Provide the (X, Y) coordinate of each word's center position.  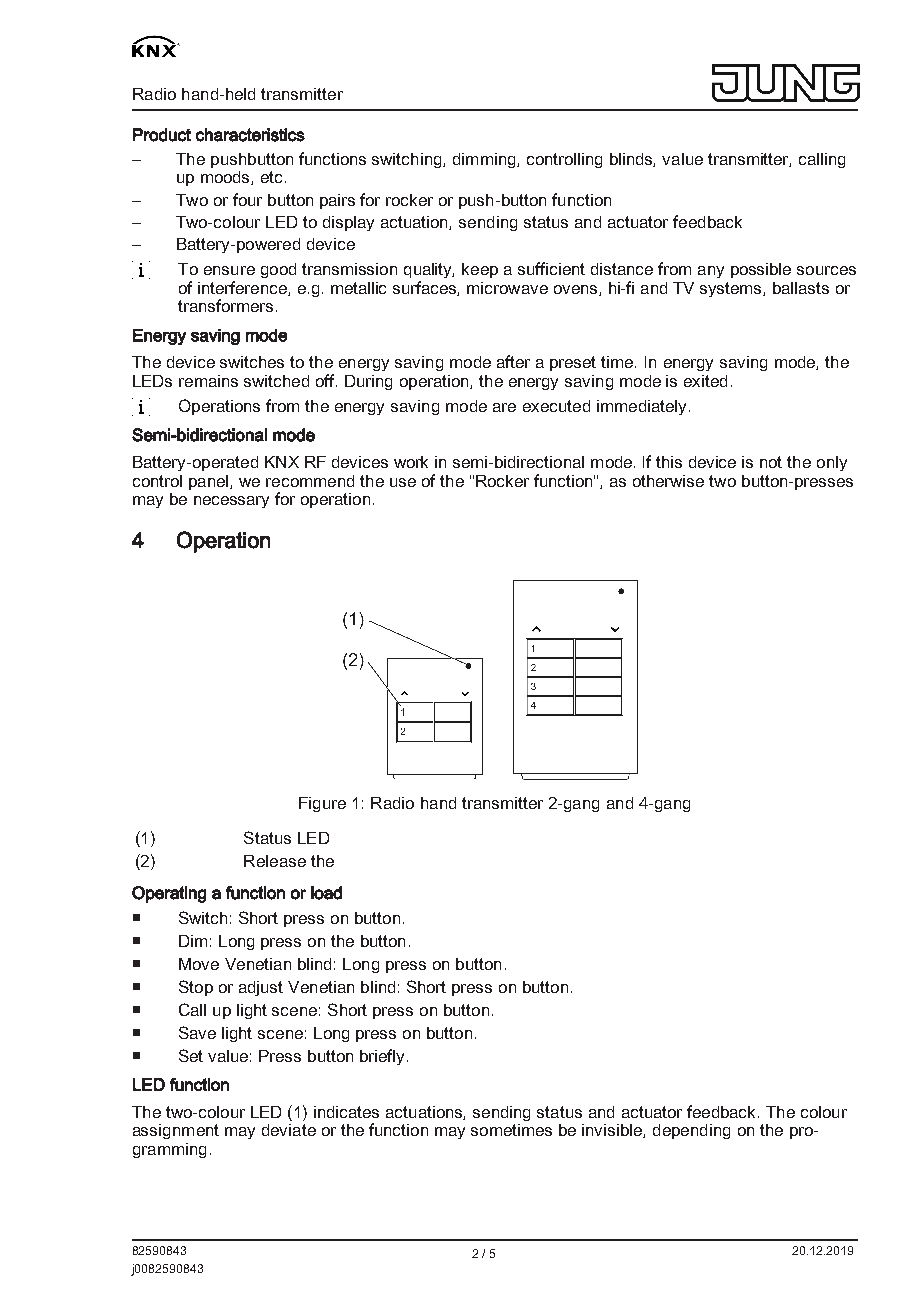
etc (273, 177)
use (403, 482)
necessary (231, 502)
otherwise (668, 481)
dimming (485, 160)
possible (761, 270)
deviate (289, 1130)
